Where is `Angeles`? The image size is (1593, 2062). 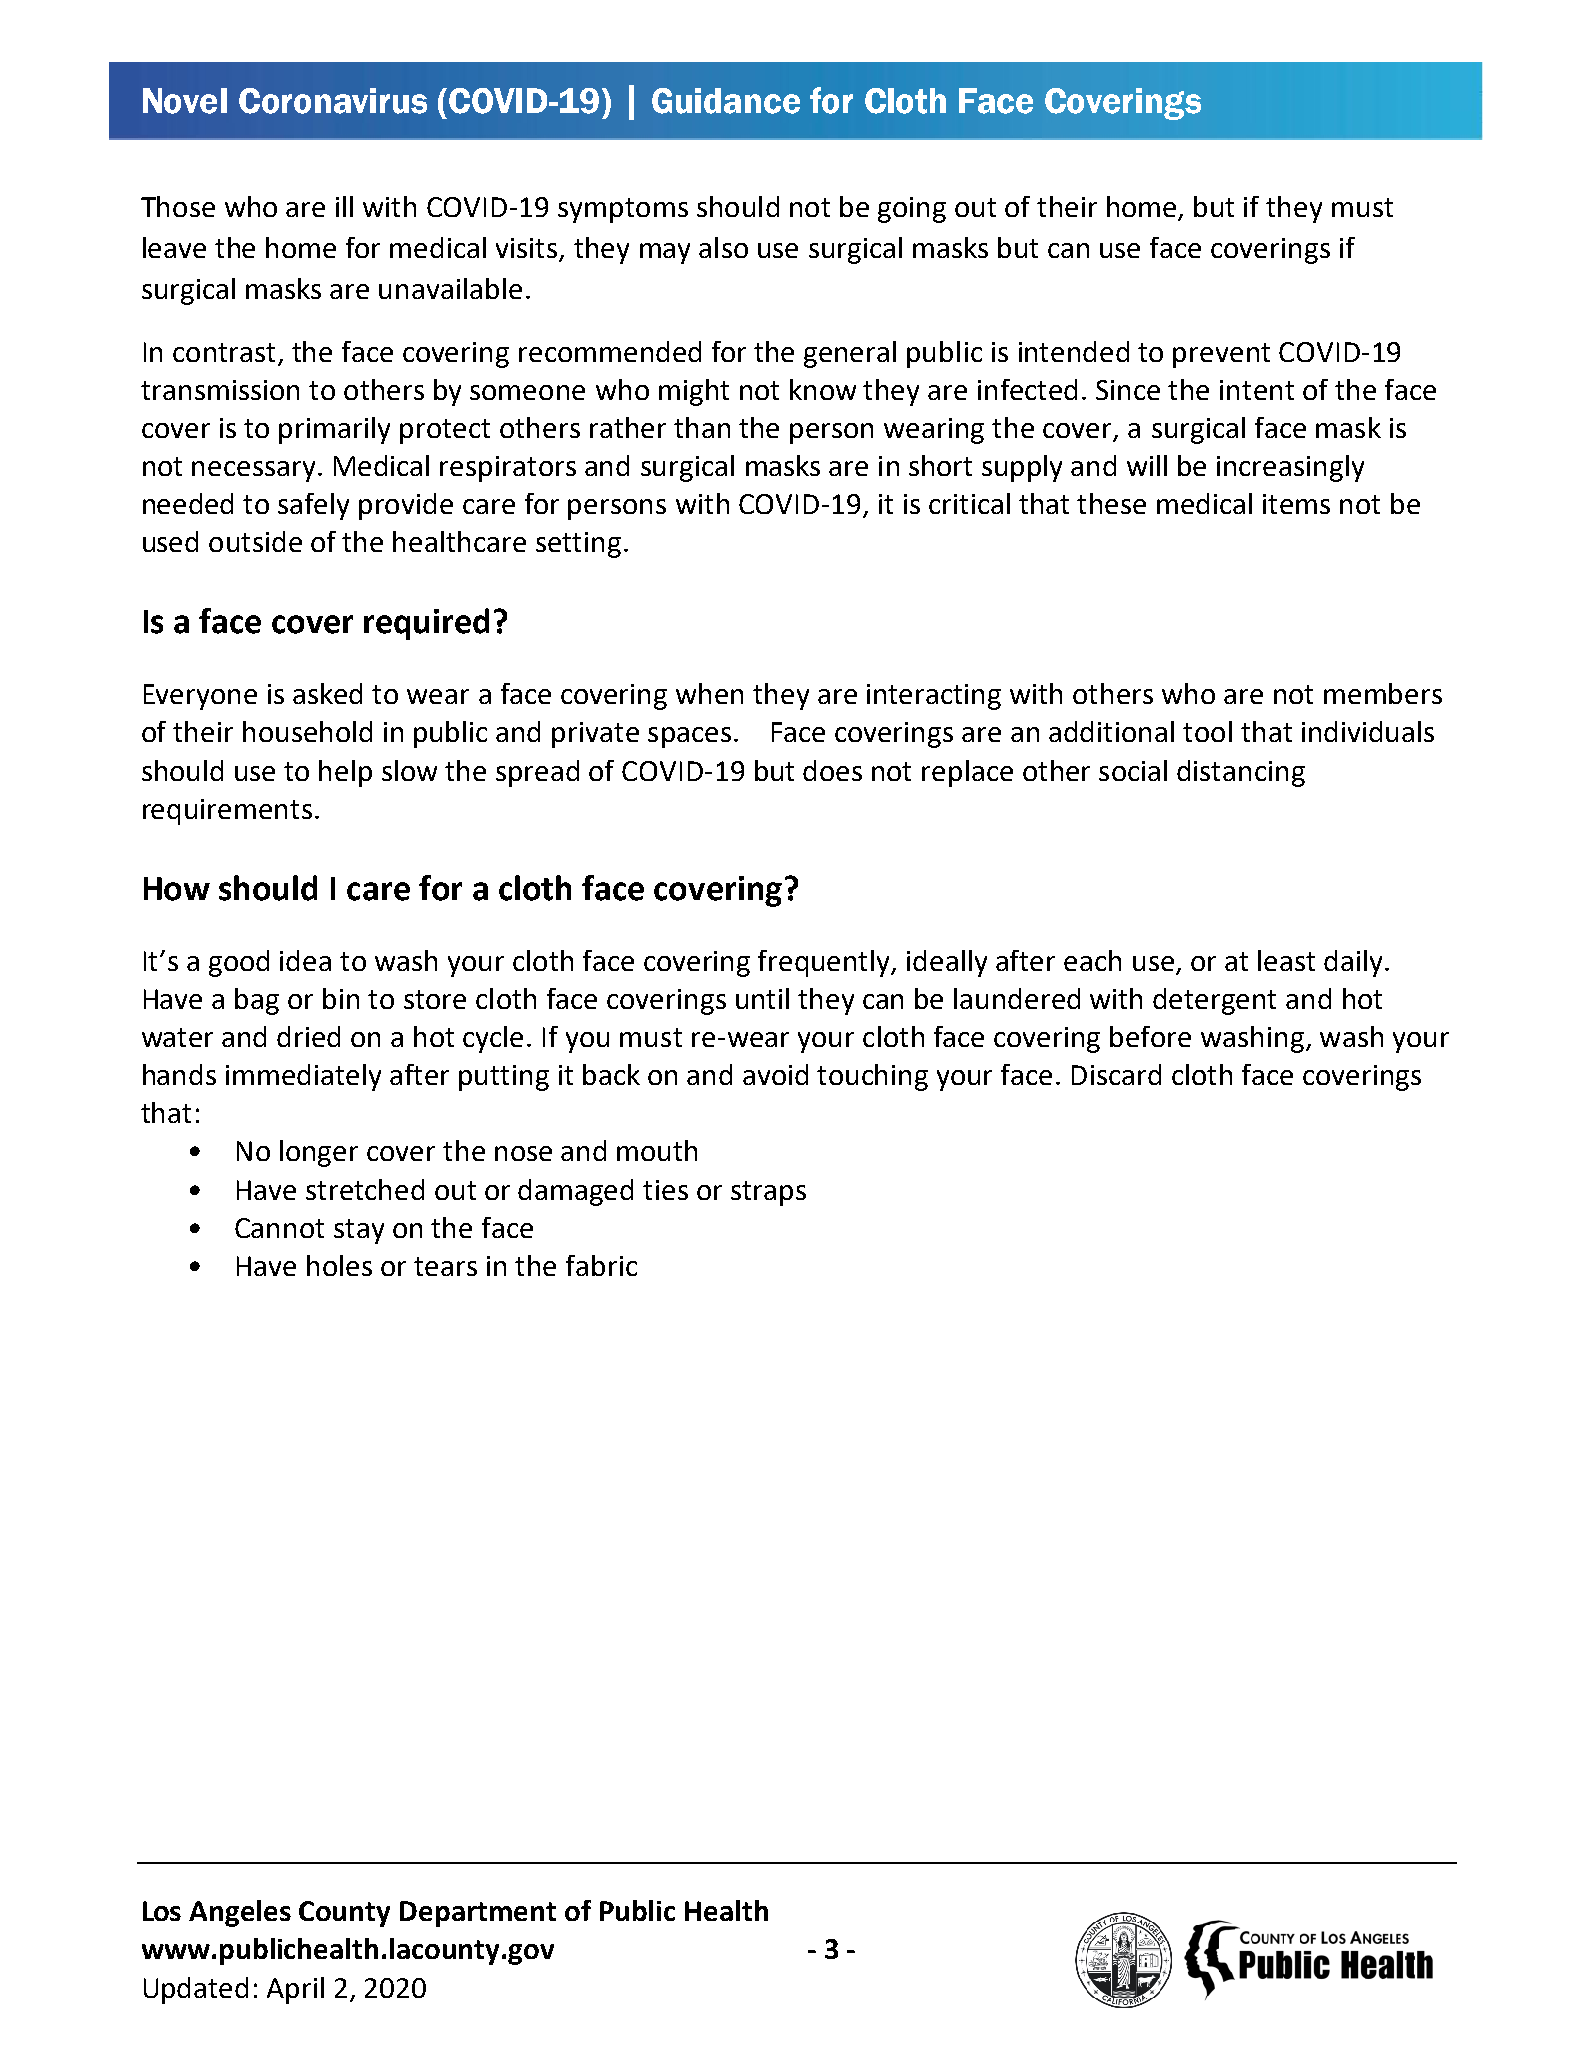 Angeles is located at coordinates (240, 1913).
